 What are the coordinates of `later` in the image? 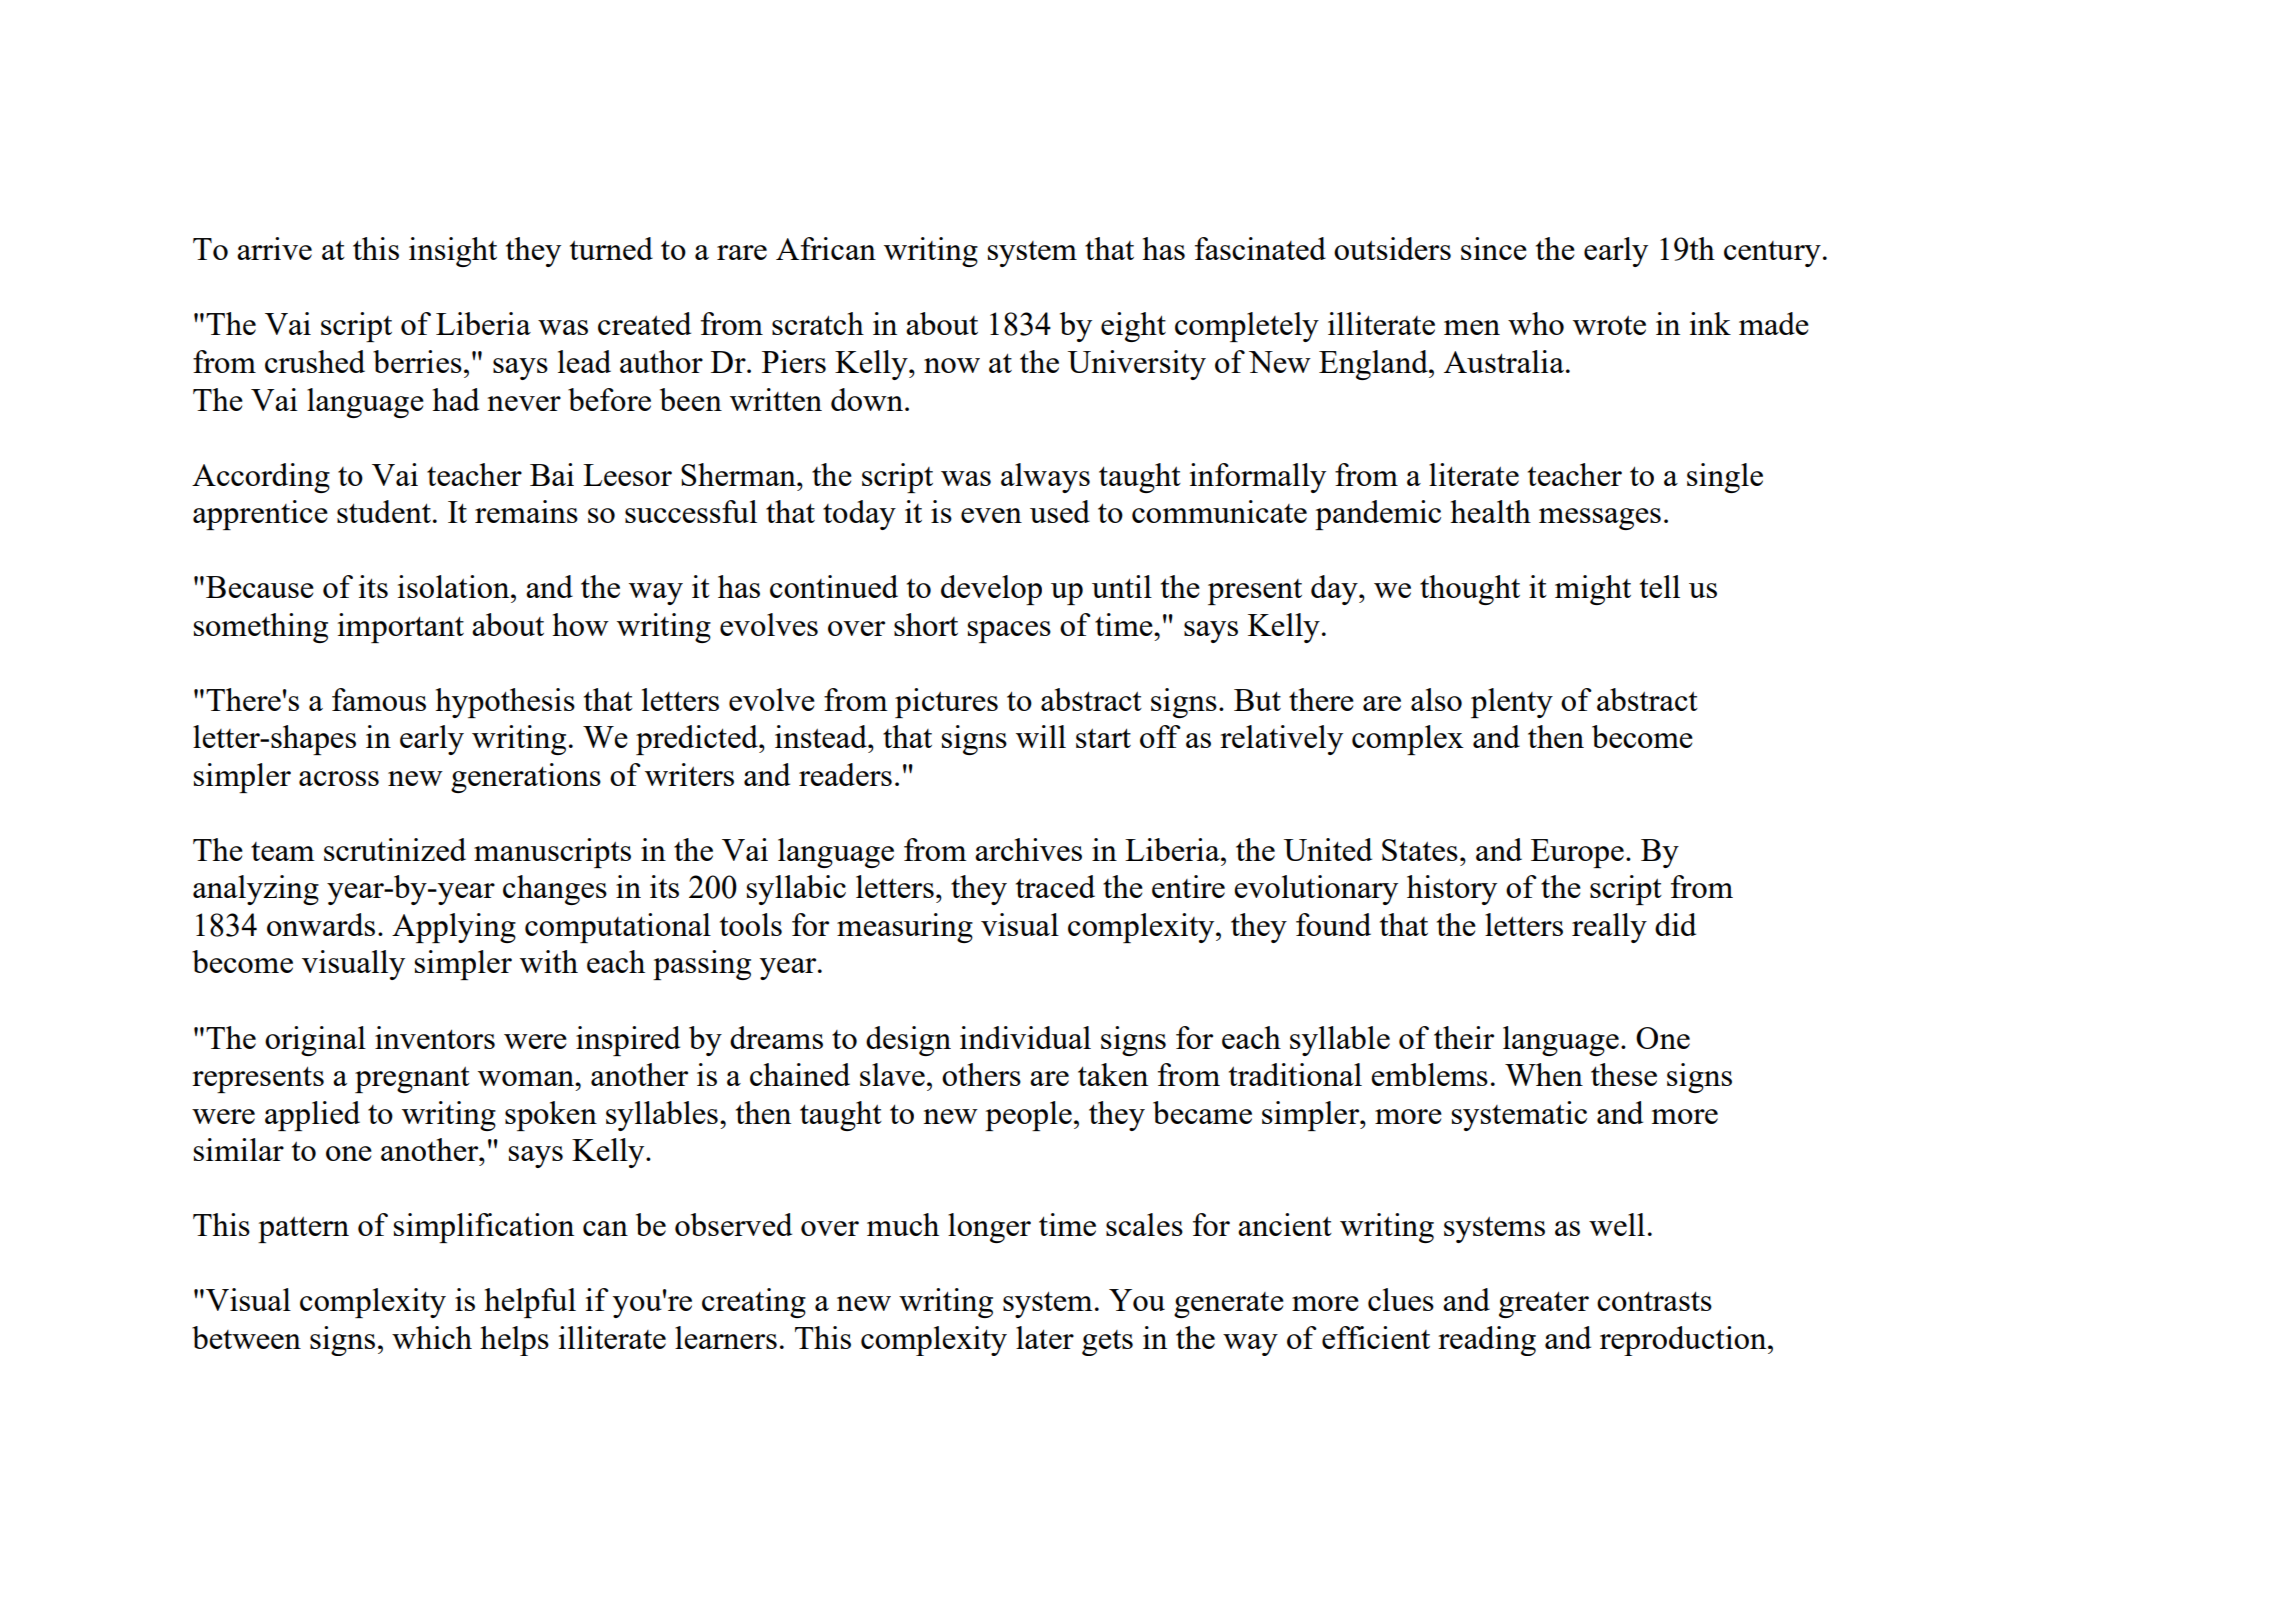 It's located at (1045, 1337).
